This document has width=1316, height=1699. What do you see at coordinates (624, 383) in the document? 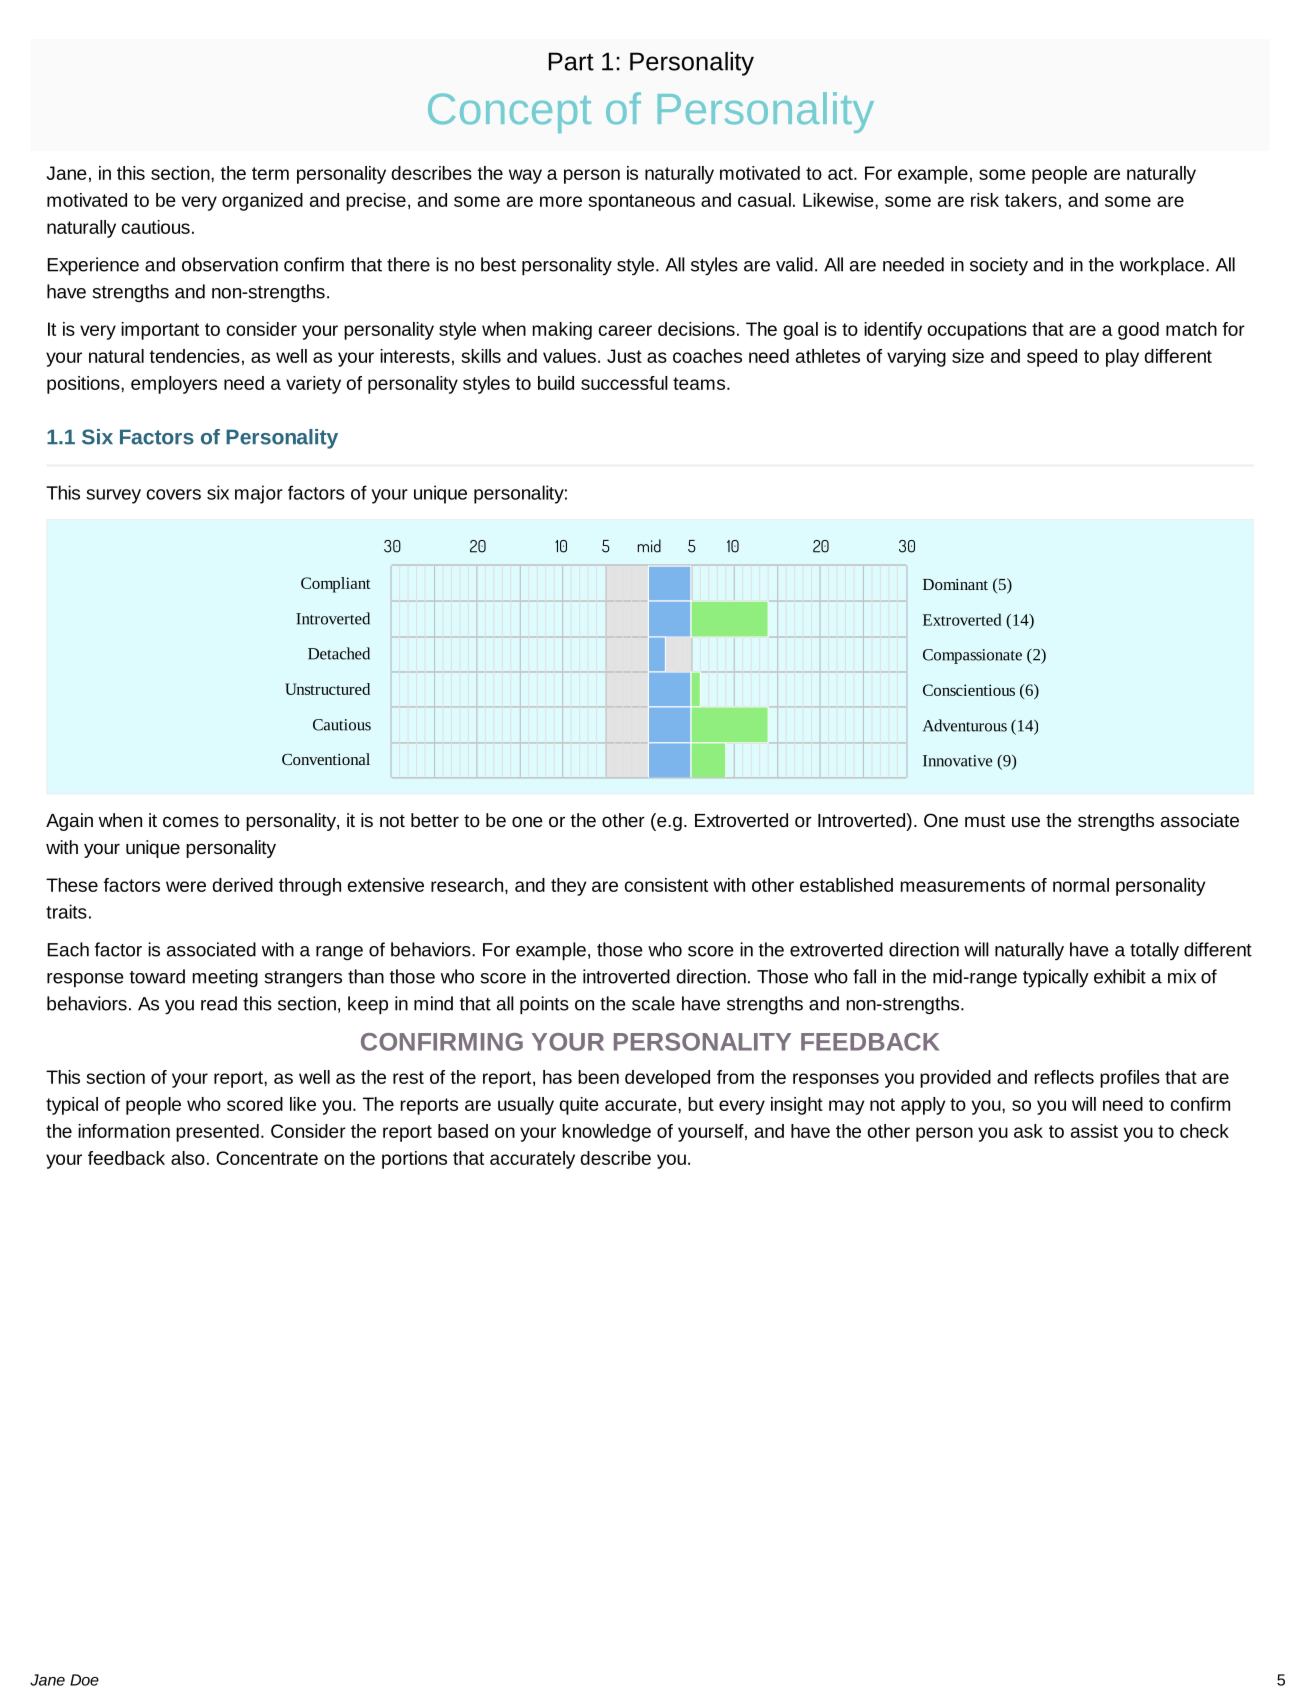
I see `successful` at bounding box center [624, 383].
